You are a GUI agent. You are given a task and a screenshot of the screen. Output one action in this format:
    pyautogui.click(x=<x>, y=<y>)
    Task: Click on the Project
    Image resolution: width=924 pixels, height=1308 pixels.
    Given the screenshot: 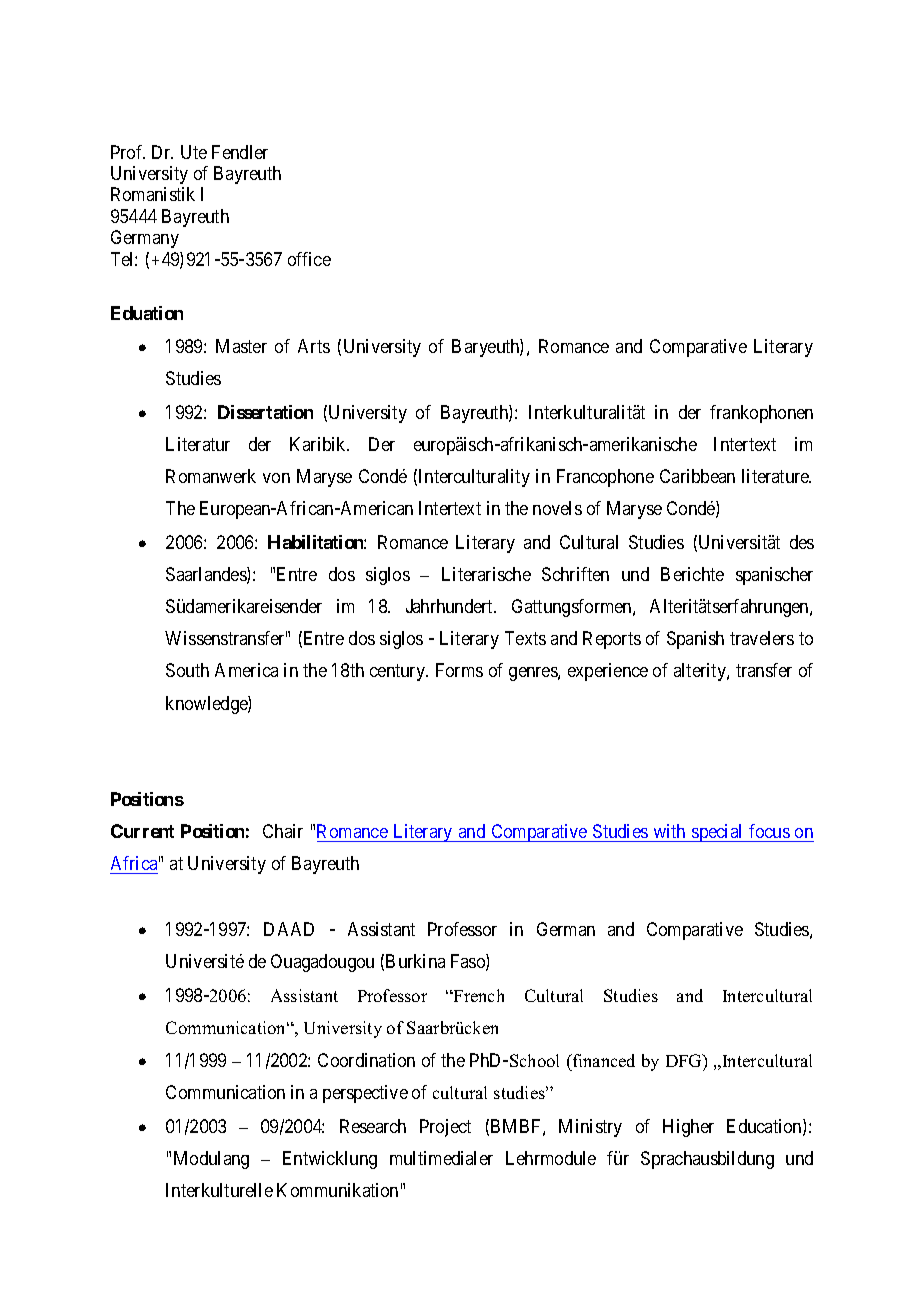 What is the action you would take?
    pyautogui.click(x=445, y=1128)
